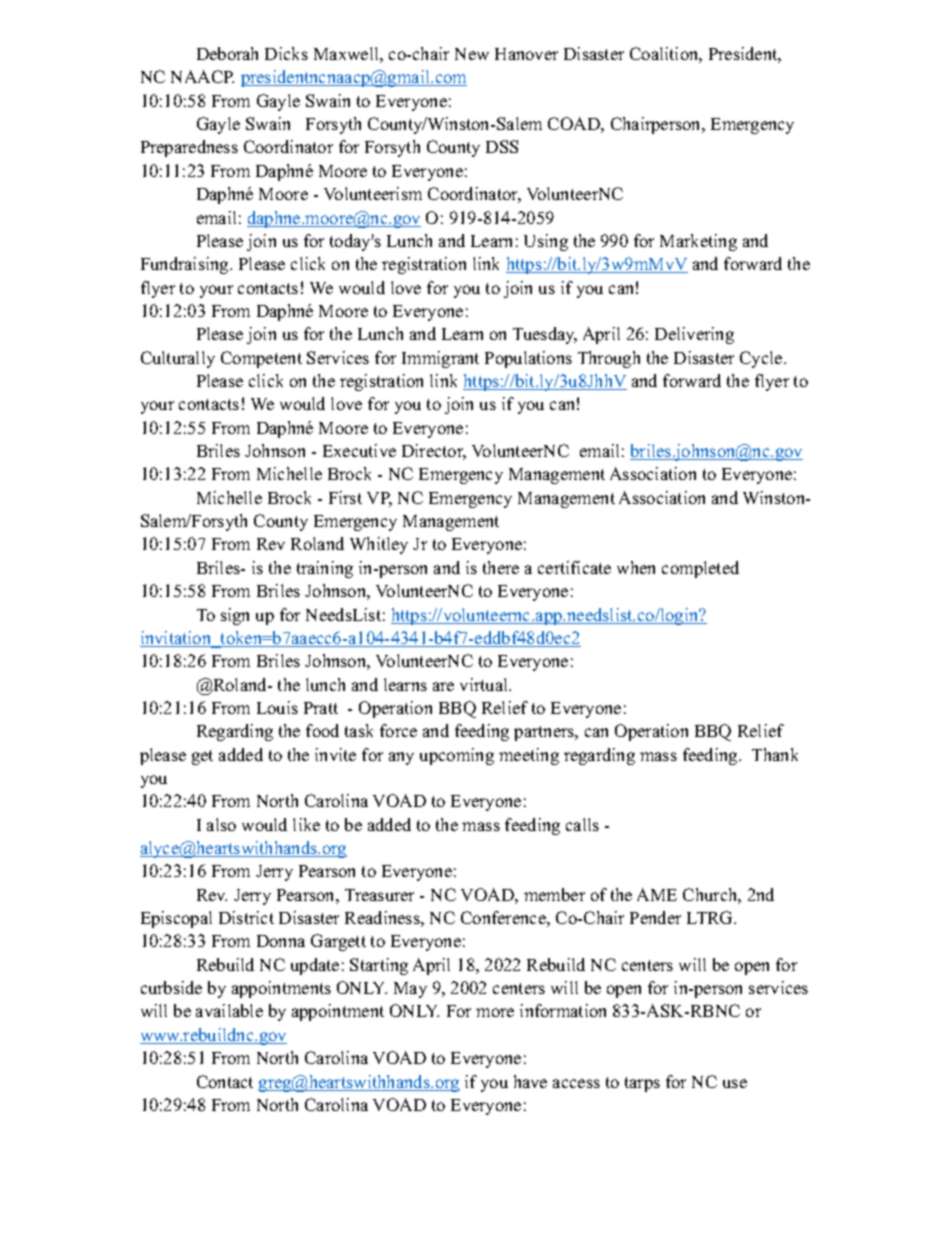 The image size is (952, 1233). I want to click on AME, so click(657, 894).
